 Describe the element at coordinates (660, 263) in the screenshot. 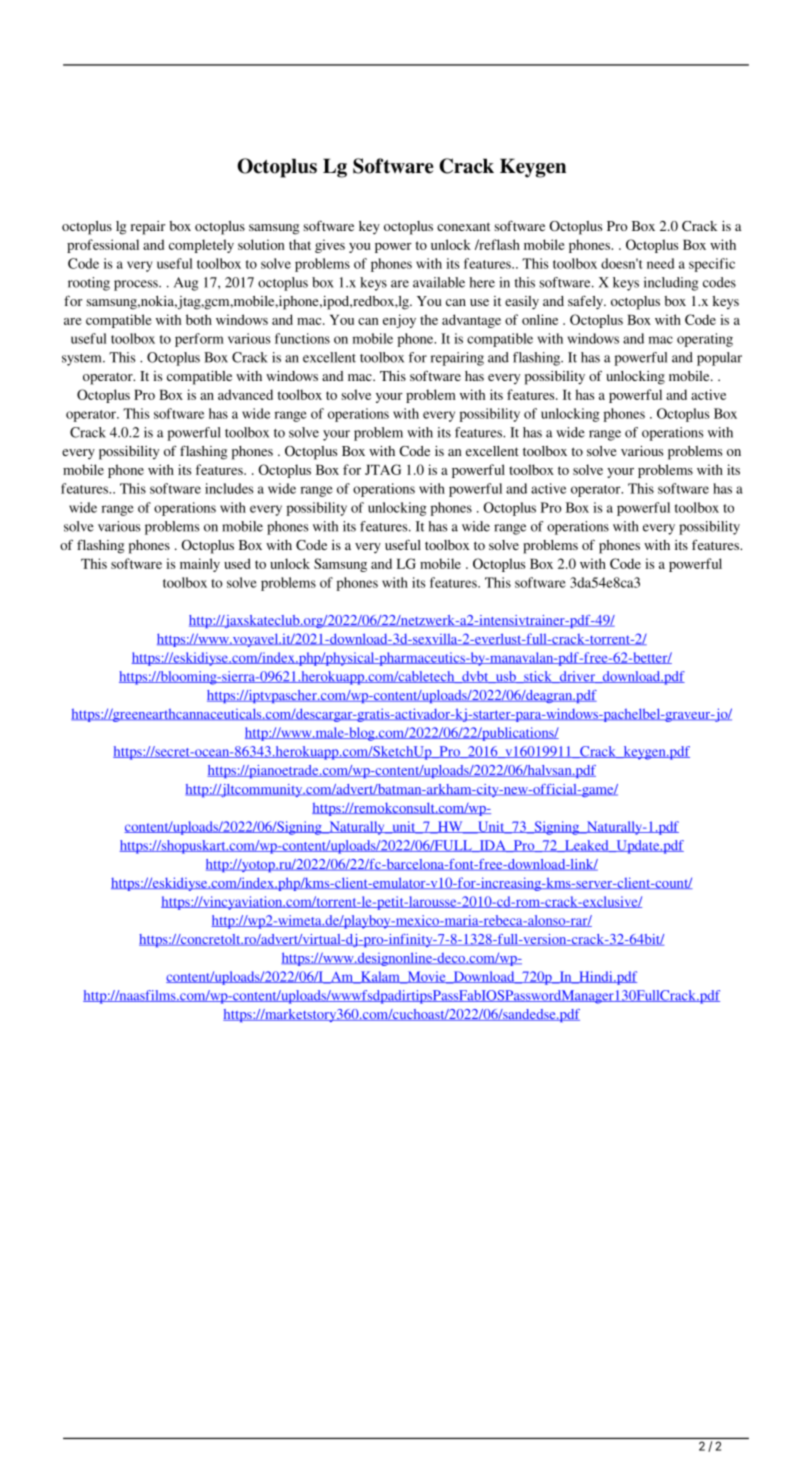

I see `need` at that location.
